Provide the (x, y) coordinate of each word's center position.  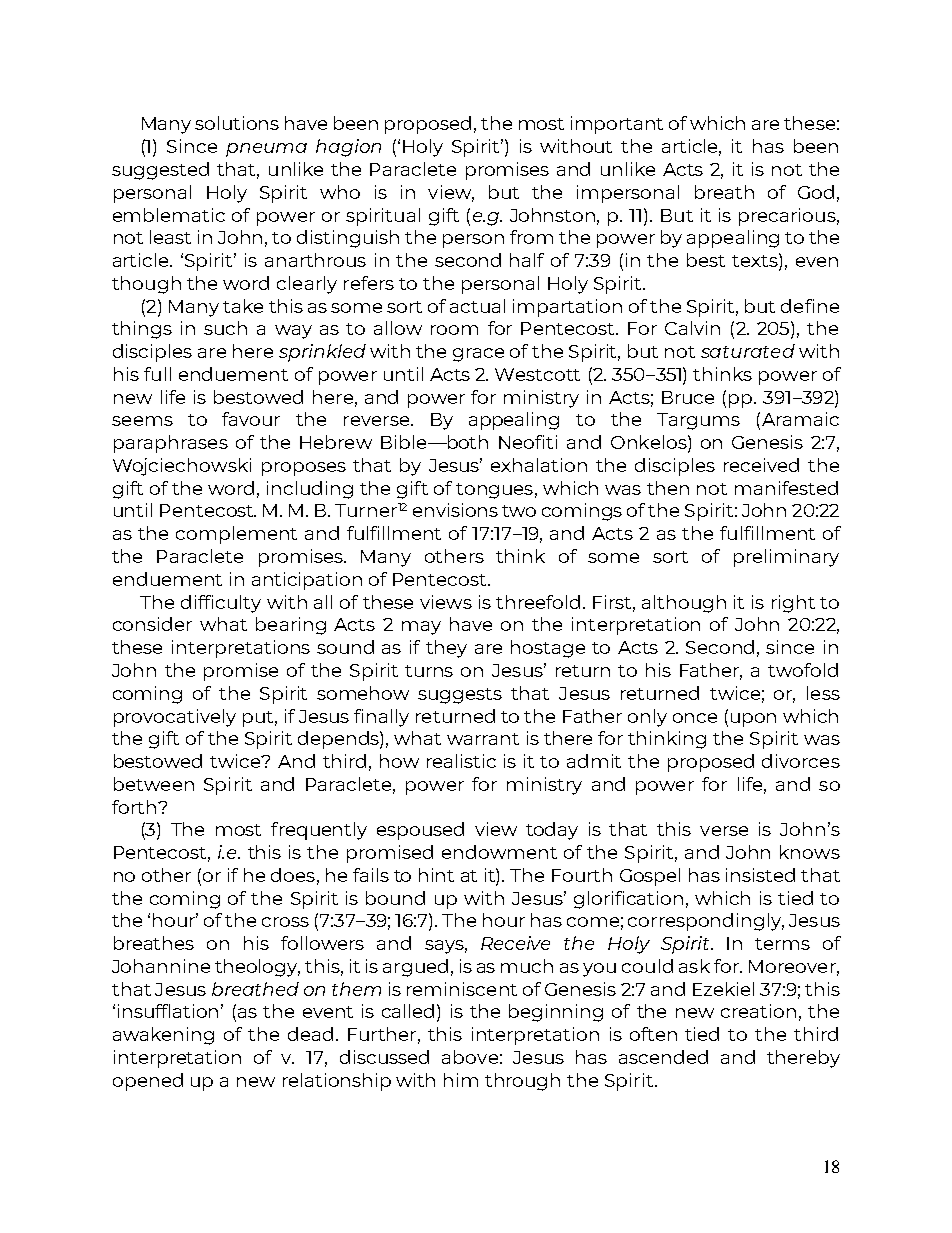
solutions (237, 123)
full (157, 374)
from (531, 237)
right (793, 604)
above (470, 1057)
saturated (748, 351)
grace (478, 355)
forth (134, 807)
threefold (538, 602)
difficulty (221, 604)
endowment (499, 852)
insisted (760, 875)
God (816, 192)
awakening (163, 1036)
